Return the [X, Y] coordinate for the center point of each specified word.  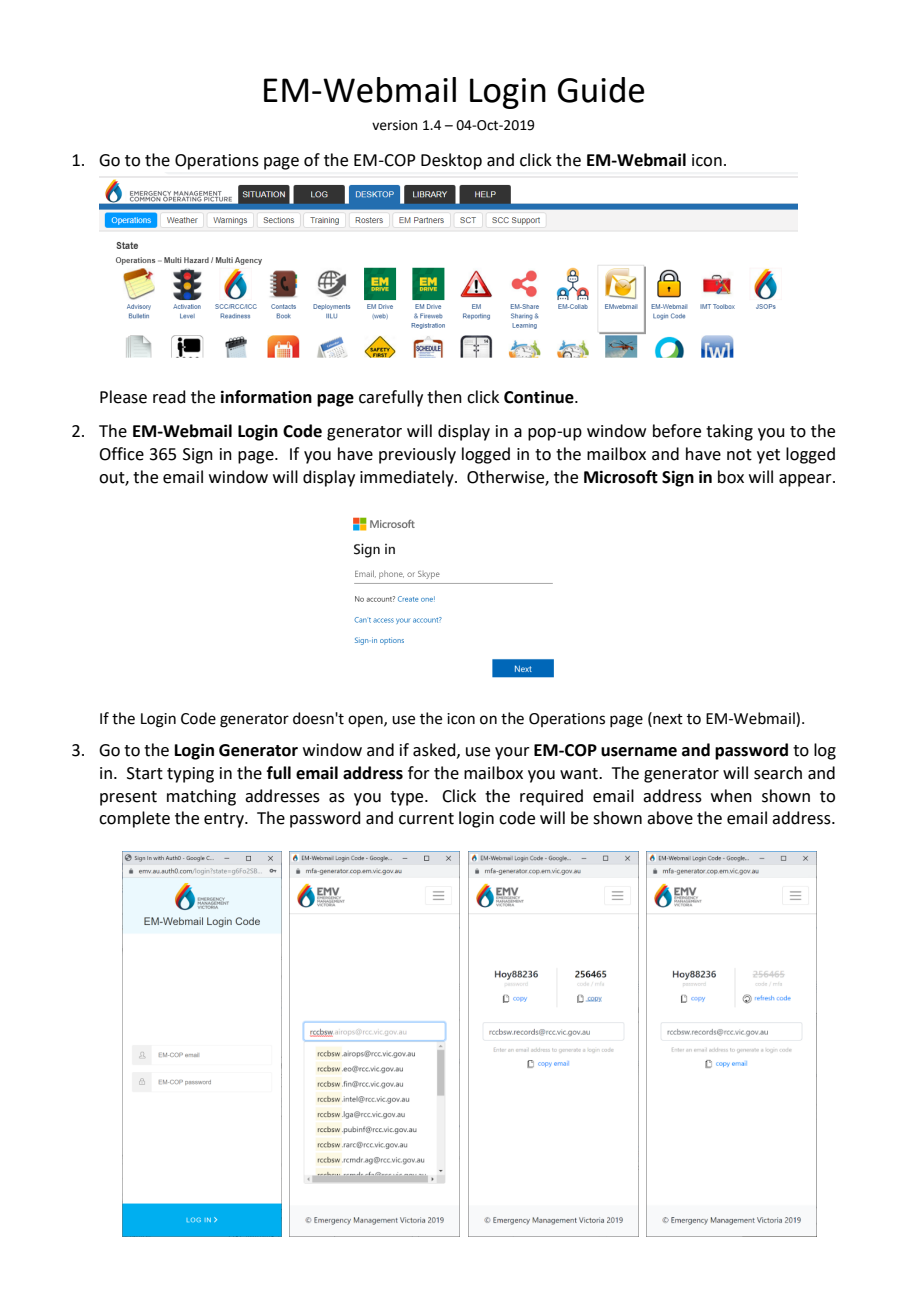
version [394, 125]
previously [417, 455]
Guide [601, 90]
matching [201, 797]
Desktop [451, 161]
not [739, 455]
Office [121, 454]
